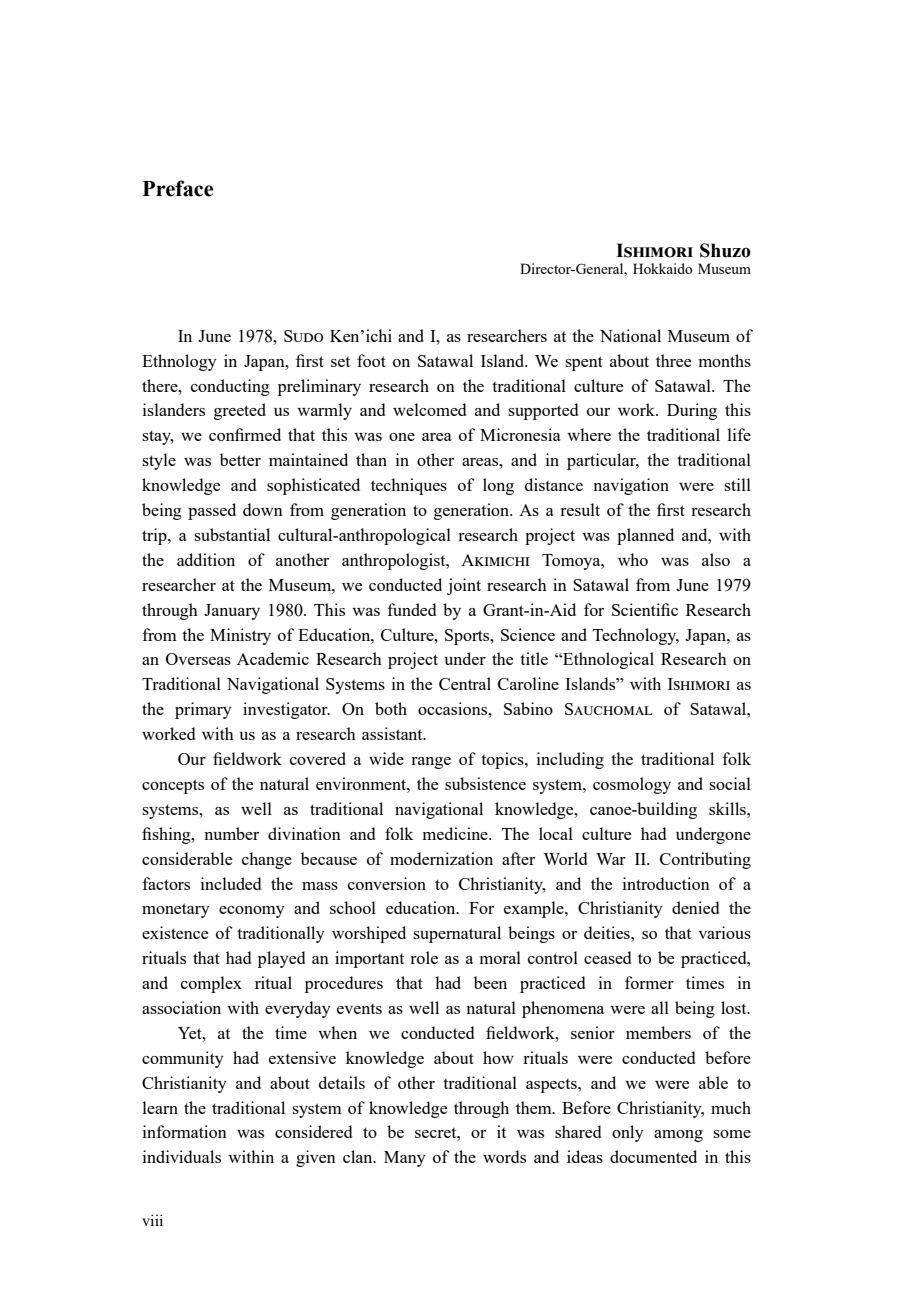  I want to click on former, so click(649, 982).
